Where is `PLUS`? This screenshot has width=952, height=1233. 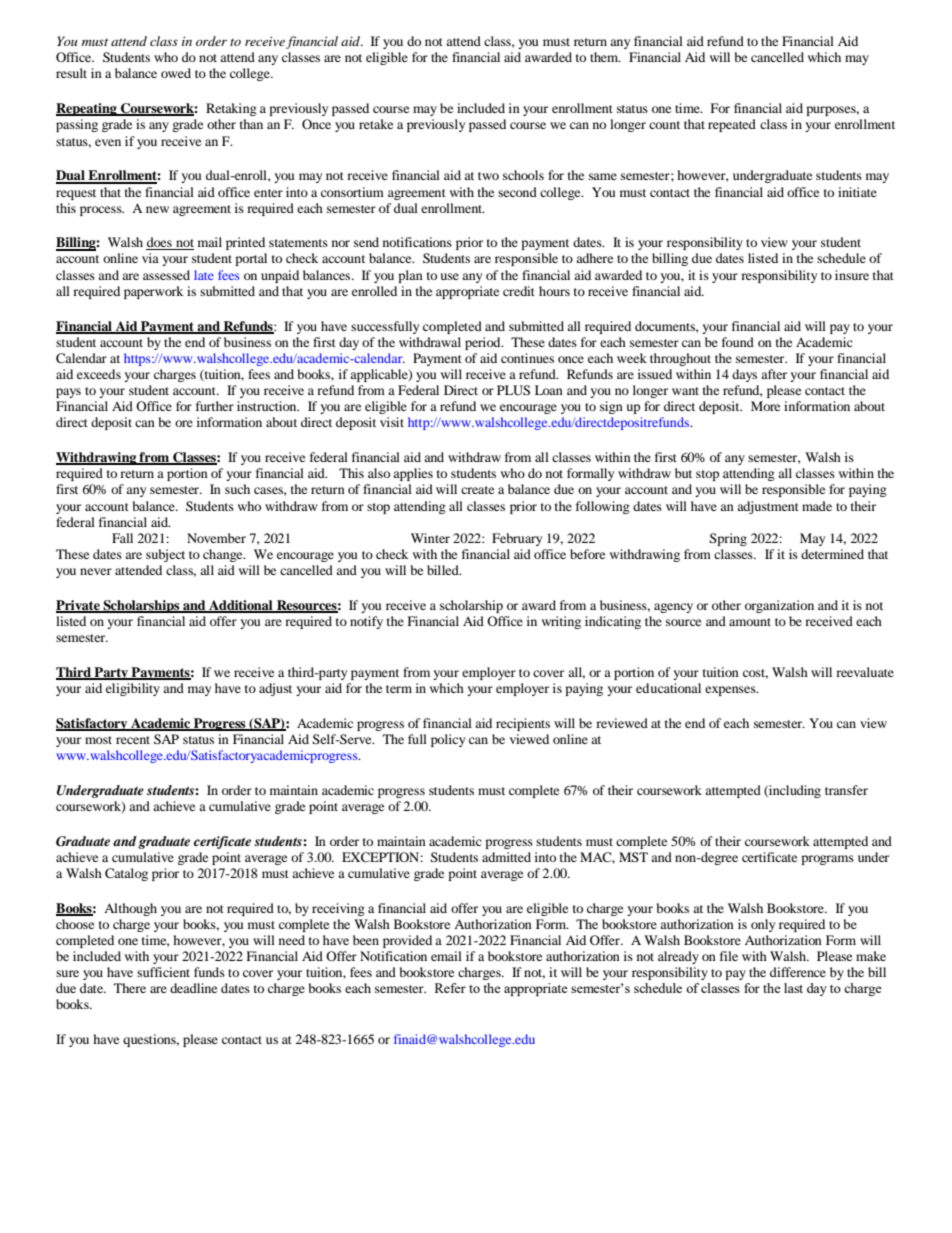
PLUS is located at coordinates (513, 390).
